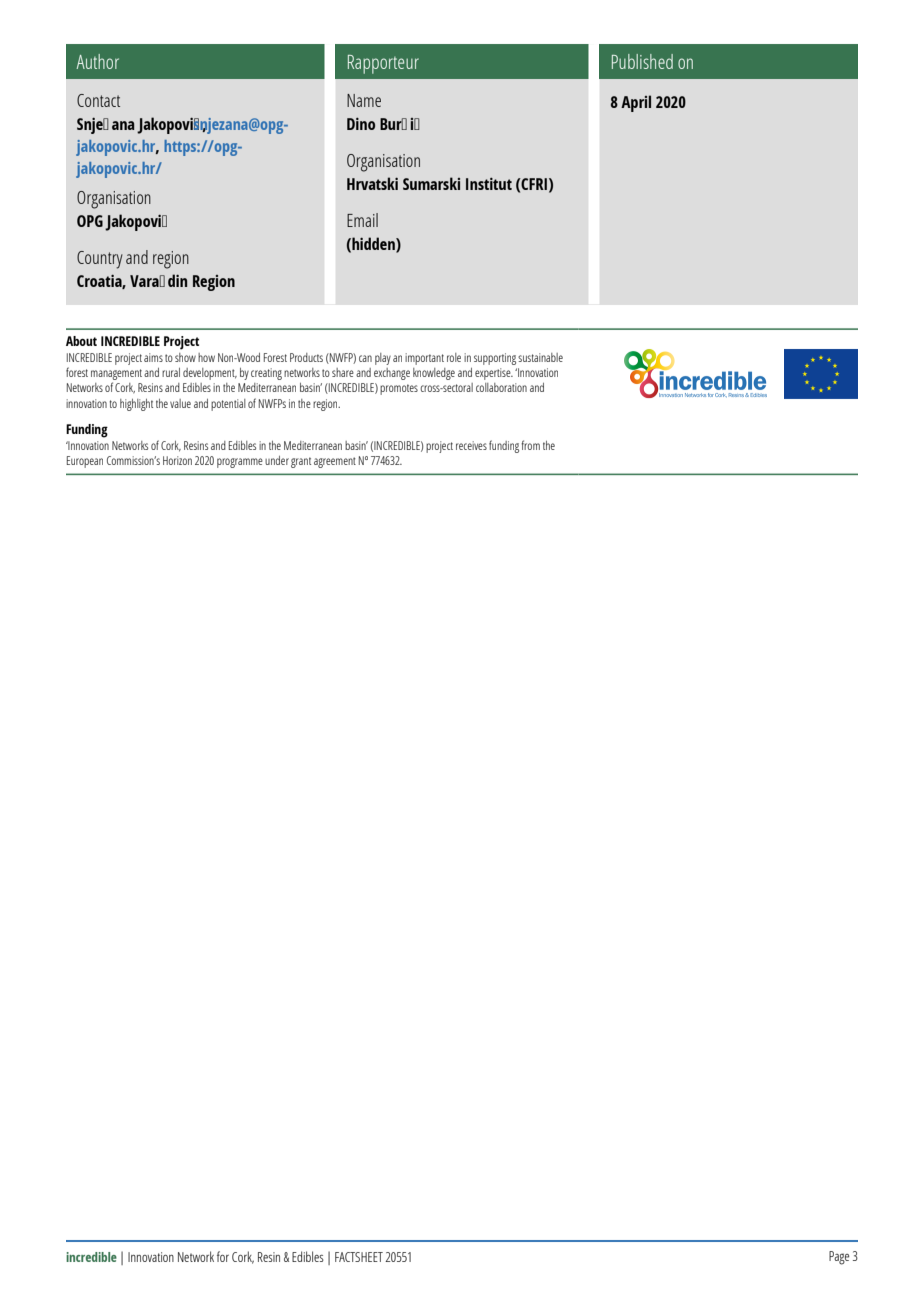  What do you see at coordinates (839, 1258) in the image?
I see `Page` at bounding box center [839, 1258].
